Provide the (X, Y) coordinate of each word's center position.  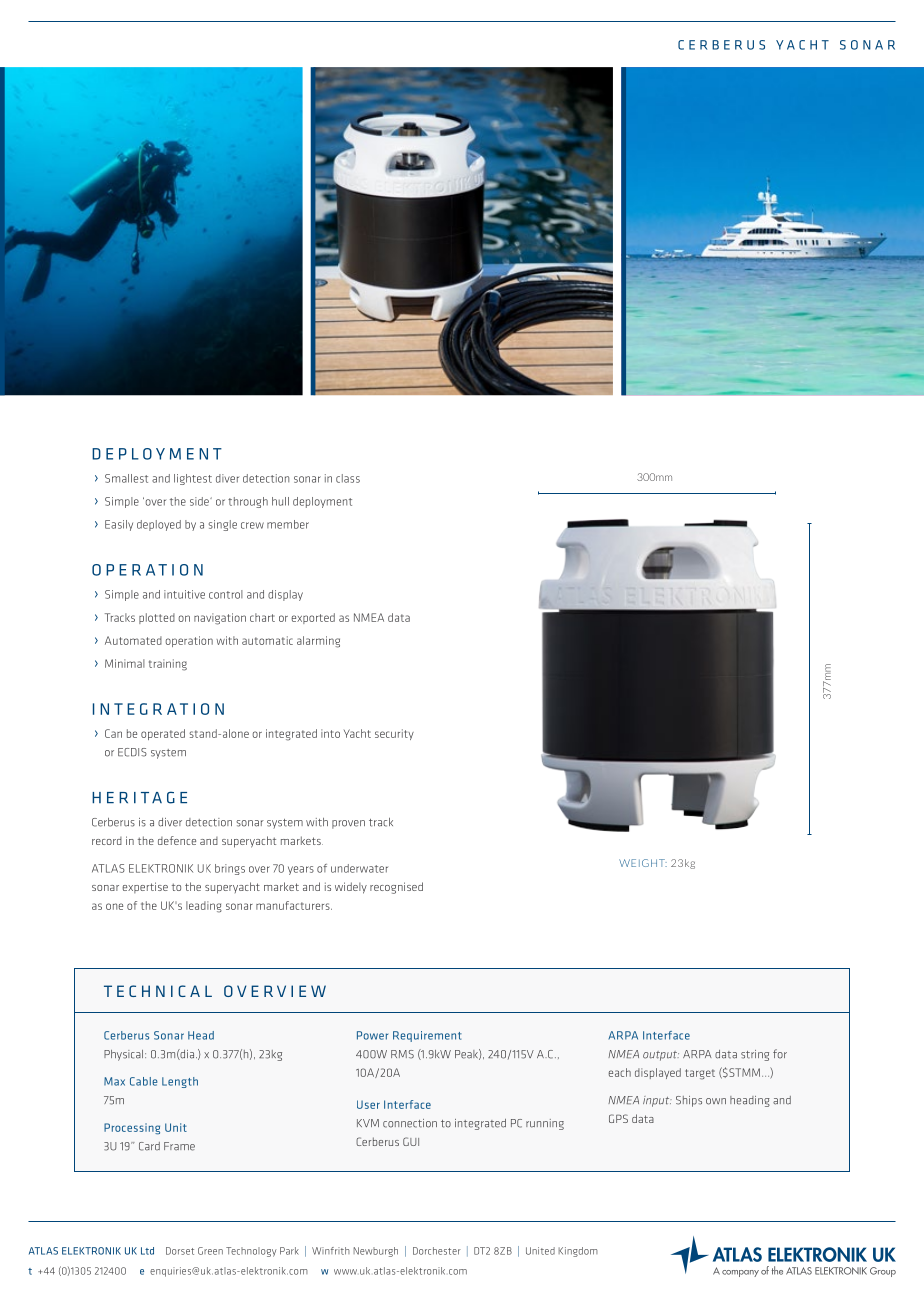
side (200, 501)
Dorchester (437, 1251)
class (348, 478)
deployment (322, 502)
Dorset (180, 1251)
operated (163, 734)
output (661, 1056)
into (330, 733)
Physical (125, 1055)
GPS (618, 1118)
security (394, 734)
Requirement (427, 1036)
